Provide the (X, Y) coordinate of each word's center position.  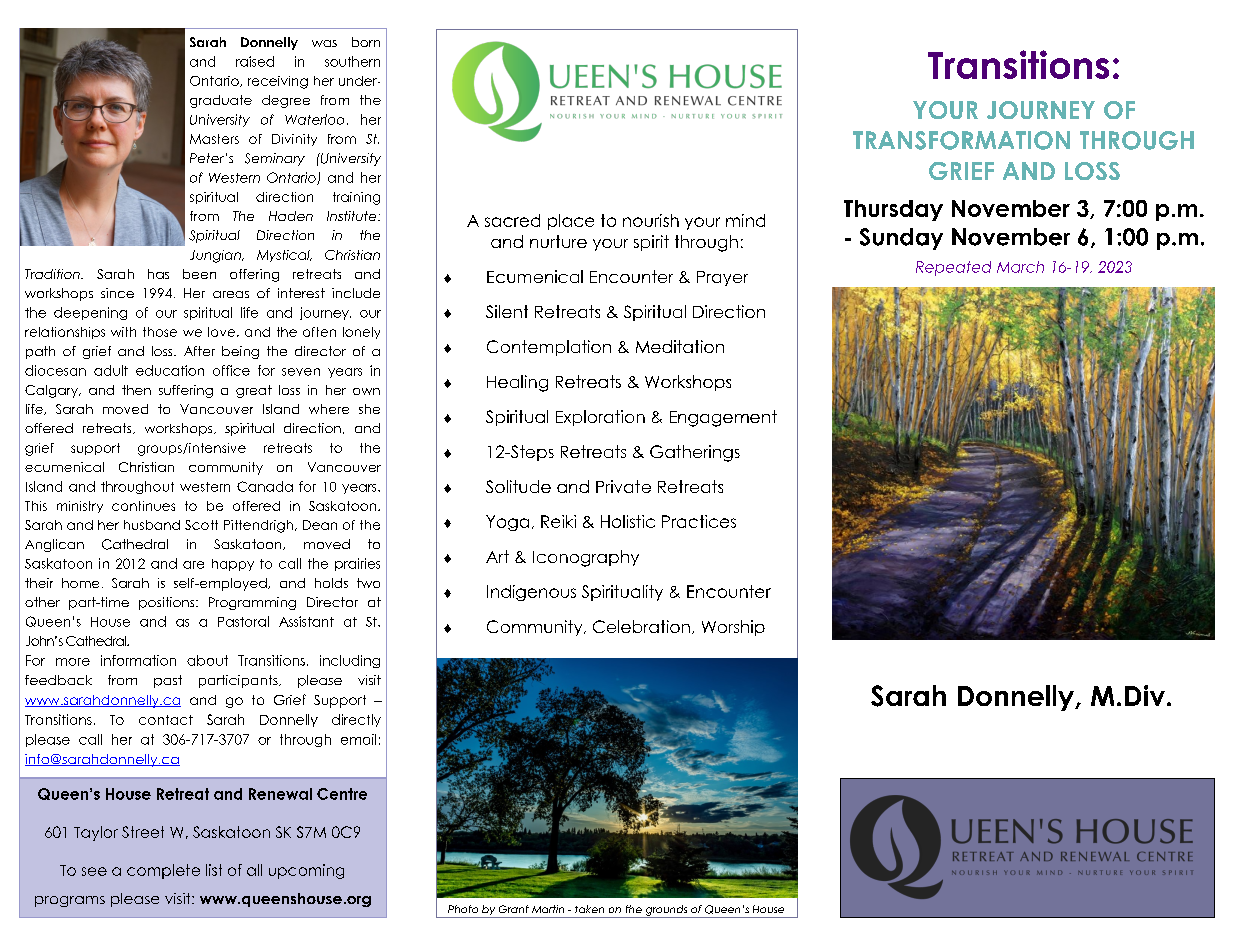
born (366, 42)
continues (143, 506)
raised (255, 61)
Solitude (518, 486)
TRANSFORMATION (961, 140)
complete (163, 871)
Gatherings (695, 453)
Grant (514, 909)
